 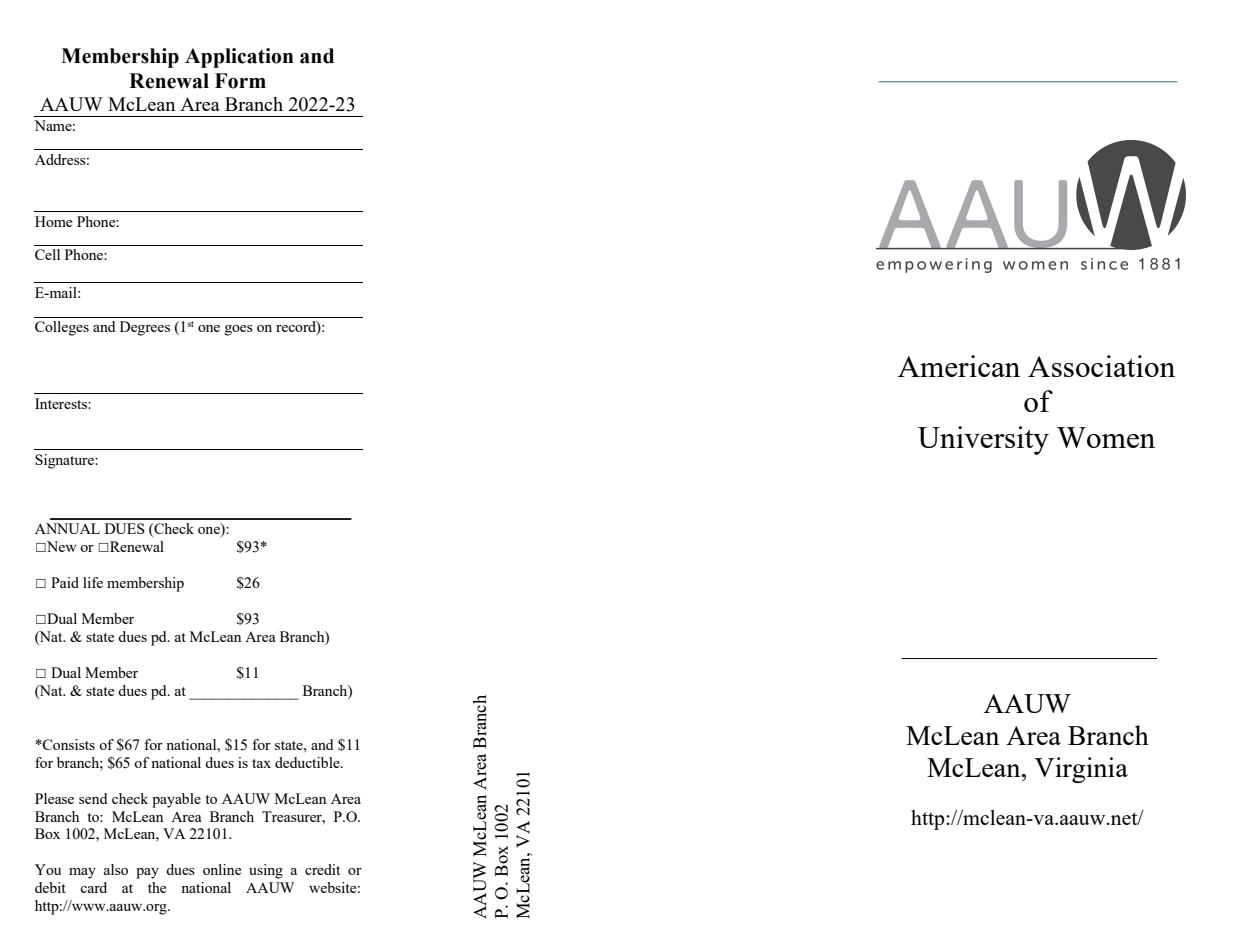 I want to click on deductible, so click(x=308, y=762).
